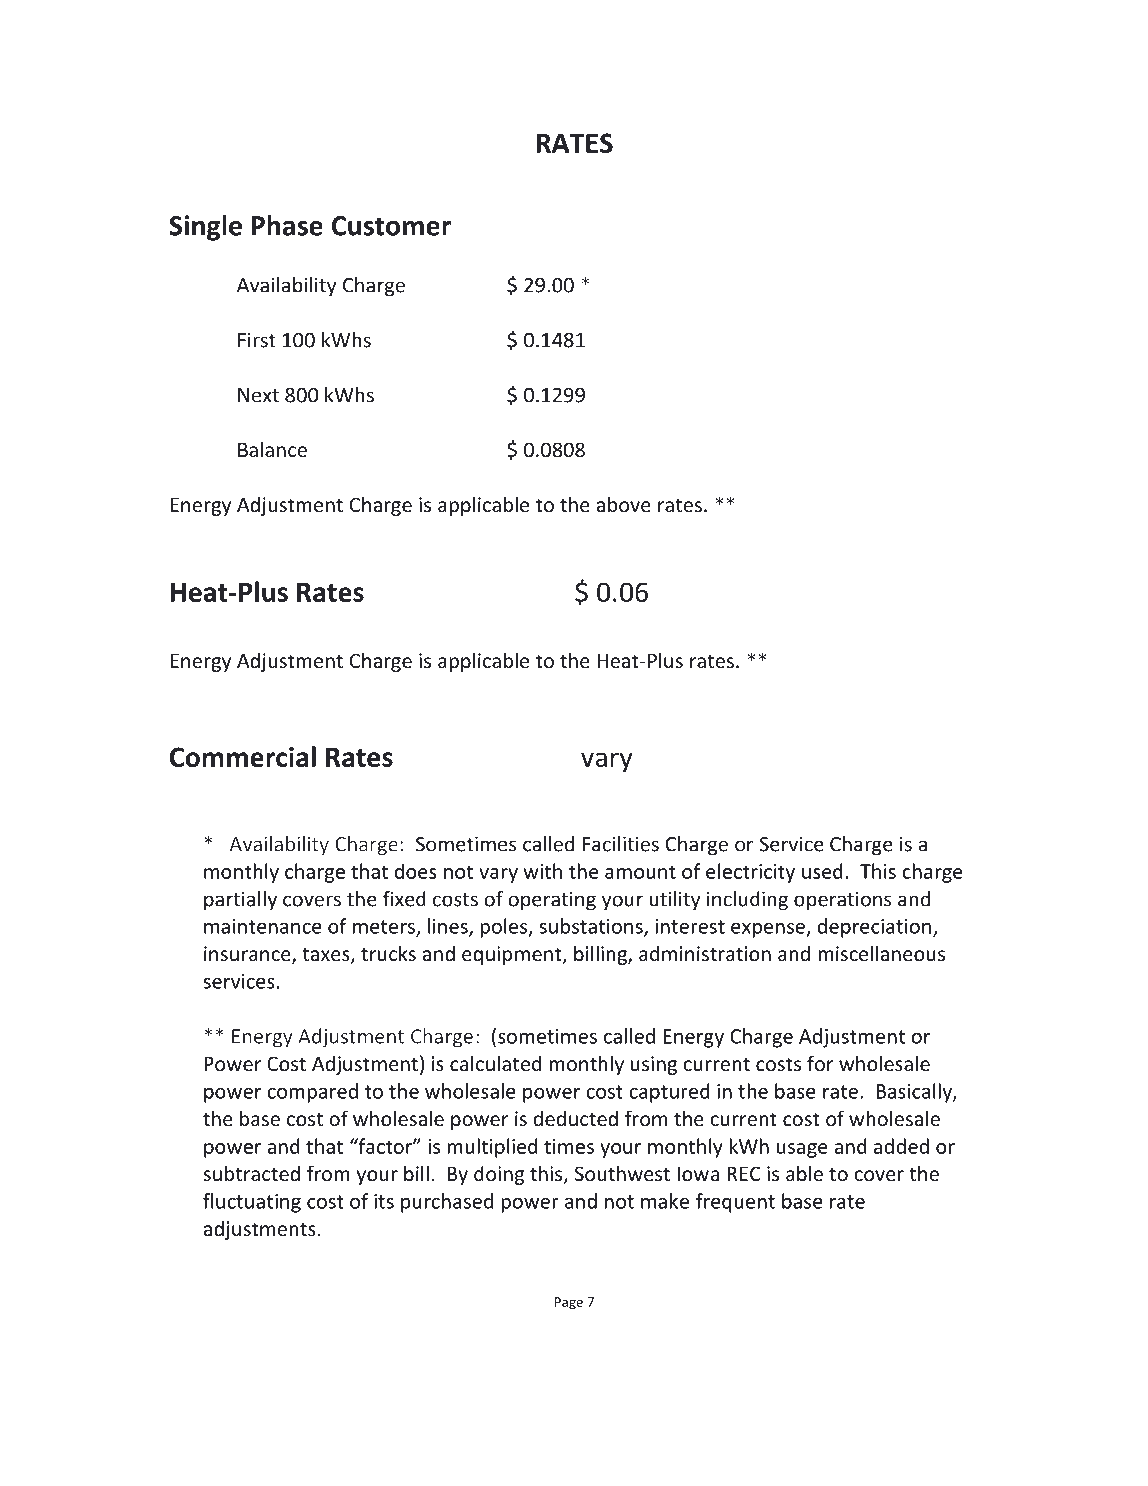 This document has width=1148, height=1486. What do you see at coordinates (243, 756) in the document?
I see `Commercial` at bounding box center [243, 756].
